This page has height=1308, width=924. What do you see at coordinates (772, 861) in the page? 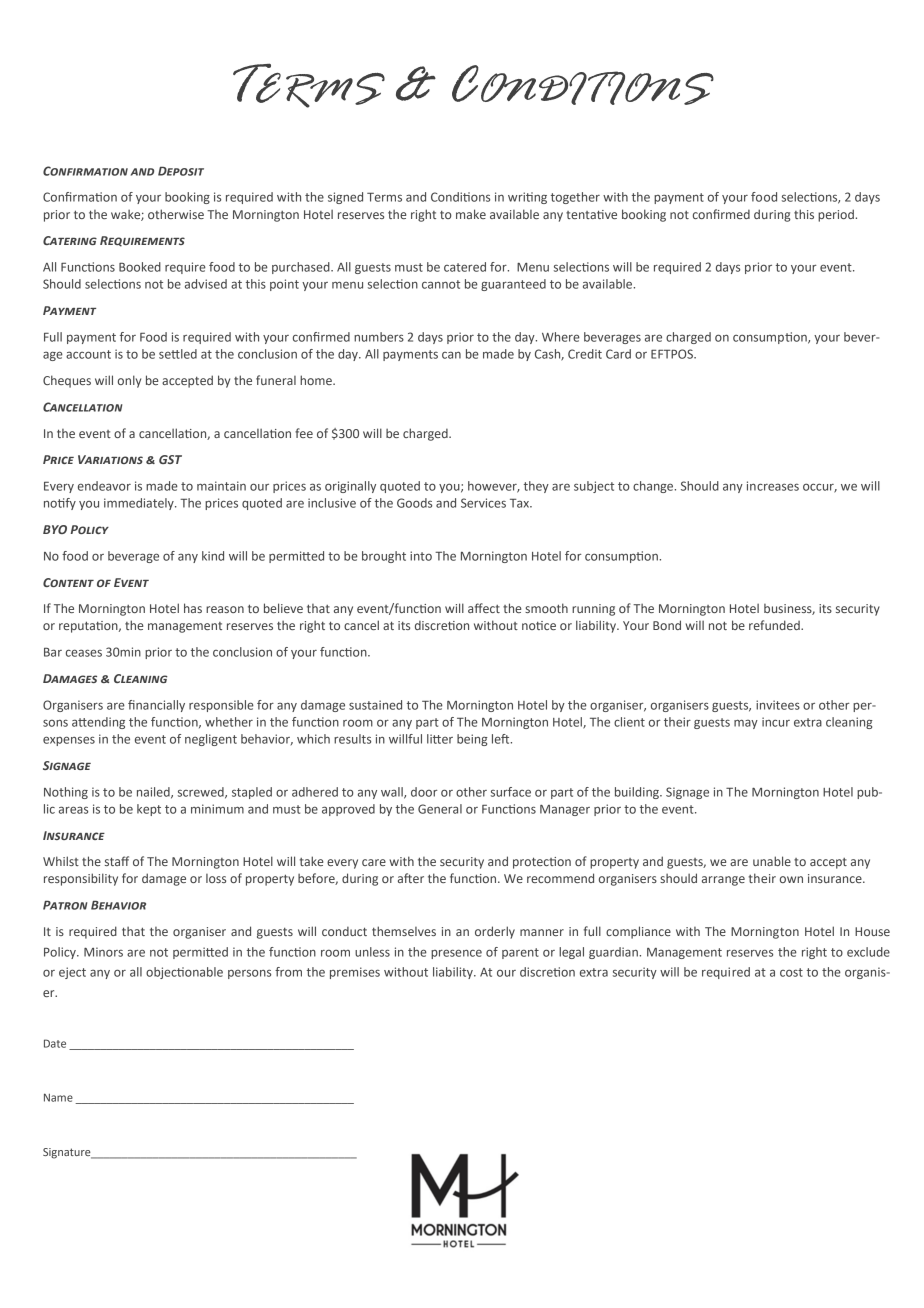
I see `unable` at bounding box center [772, 861].
